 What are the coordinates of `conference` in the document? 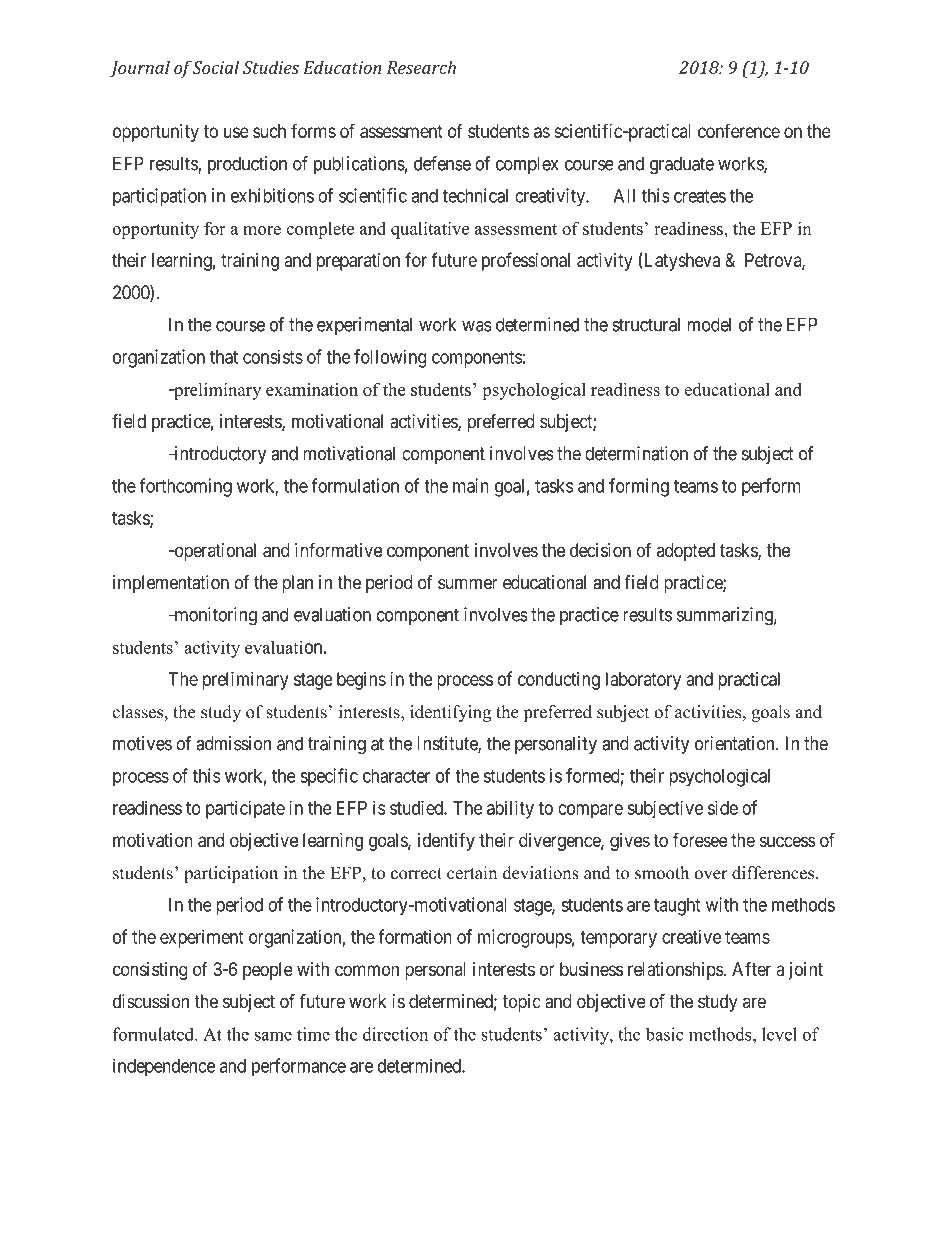 It's located at (739, 130).
